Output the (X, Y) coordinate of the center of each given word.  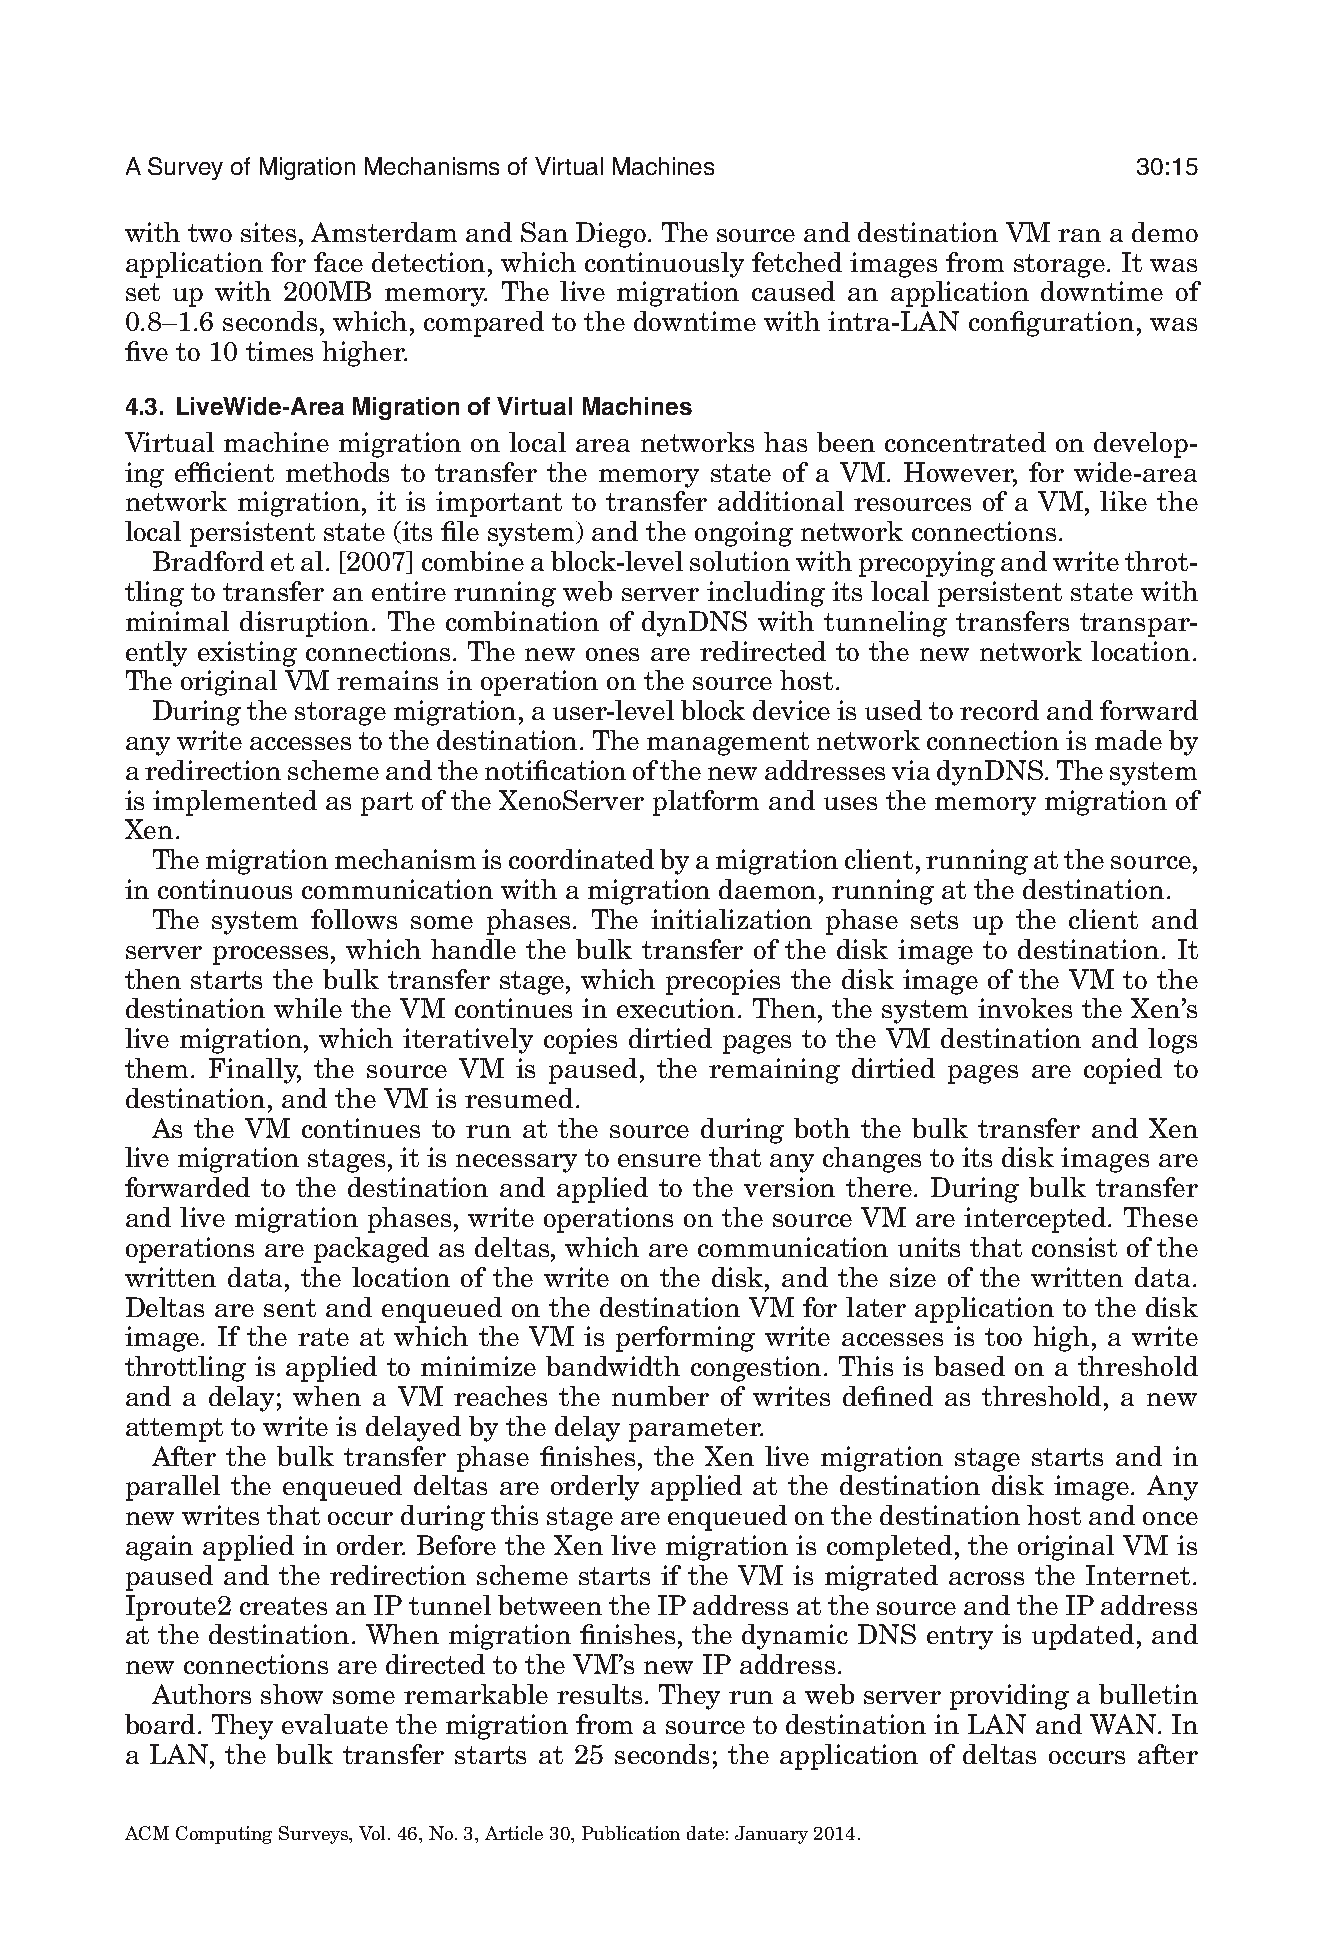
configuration (1051, 324)
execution (676, 1008)
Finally (255, 1071)
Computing (224, 1835)
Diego (612, 235)
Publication (631, 1833)
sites (270, 232)
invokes (1025, 1008)
